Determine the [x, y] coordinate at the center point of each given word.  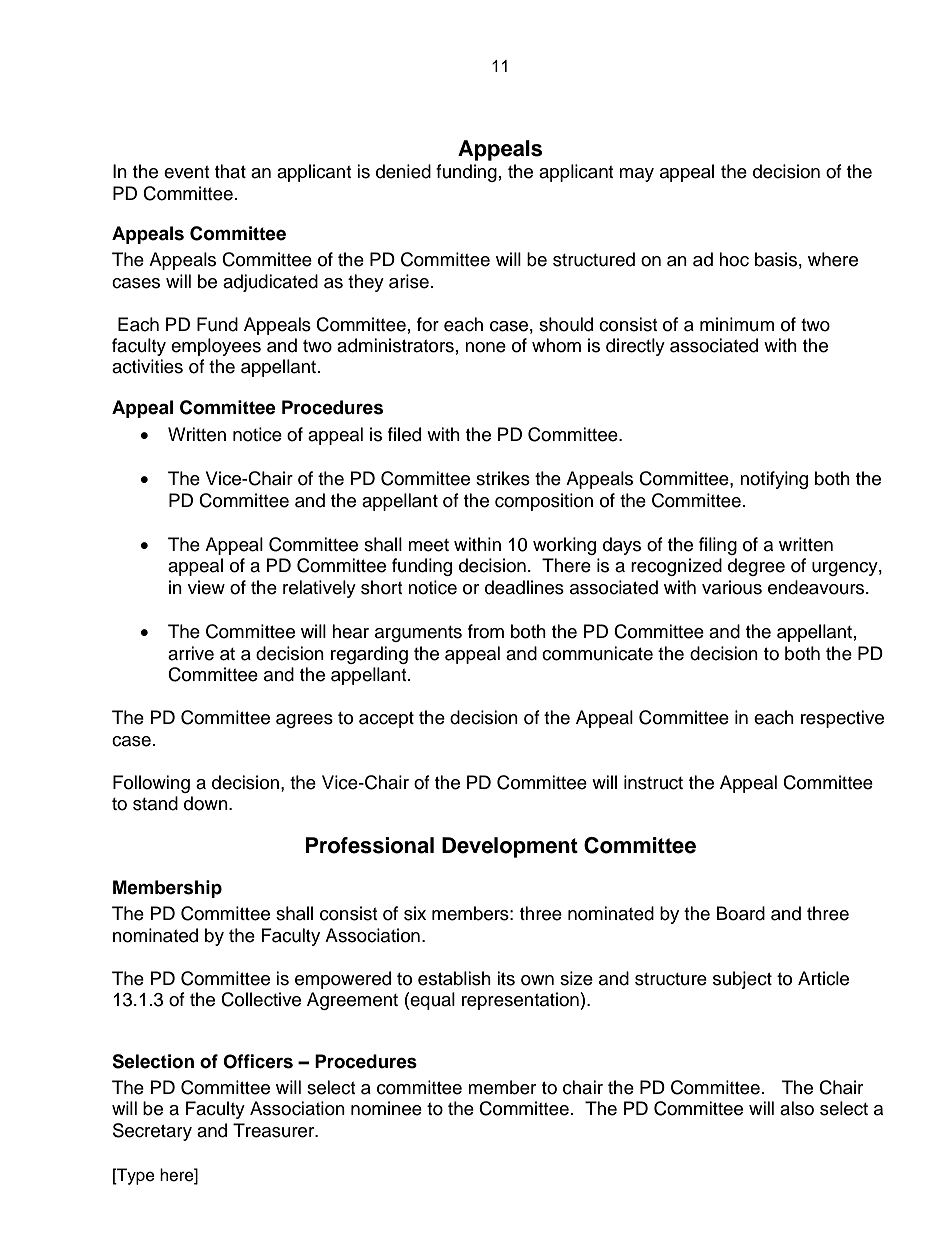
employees [216, 347]
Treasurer [275, 1130]
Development [510, 847]
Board [741, 913]
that [230, 171]
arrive [191, 653]
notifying [774, 480]
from [486, 631]
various [732, 587]
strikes [503, 478]
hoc [734, 259]
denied [403, 171]
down [207, 803]
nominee [386, 1108]
